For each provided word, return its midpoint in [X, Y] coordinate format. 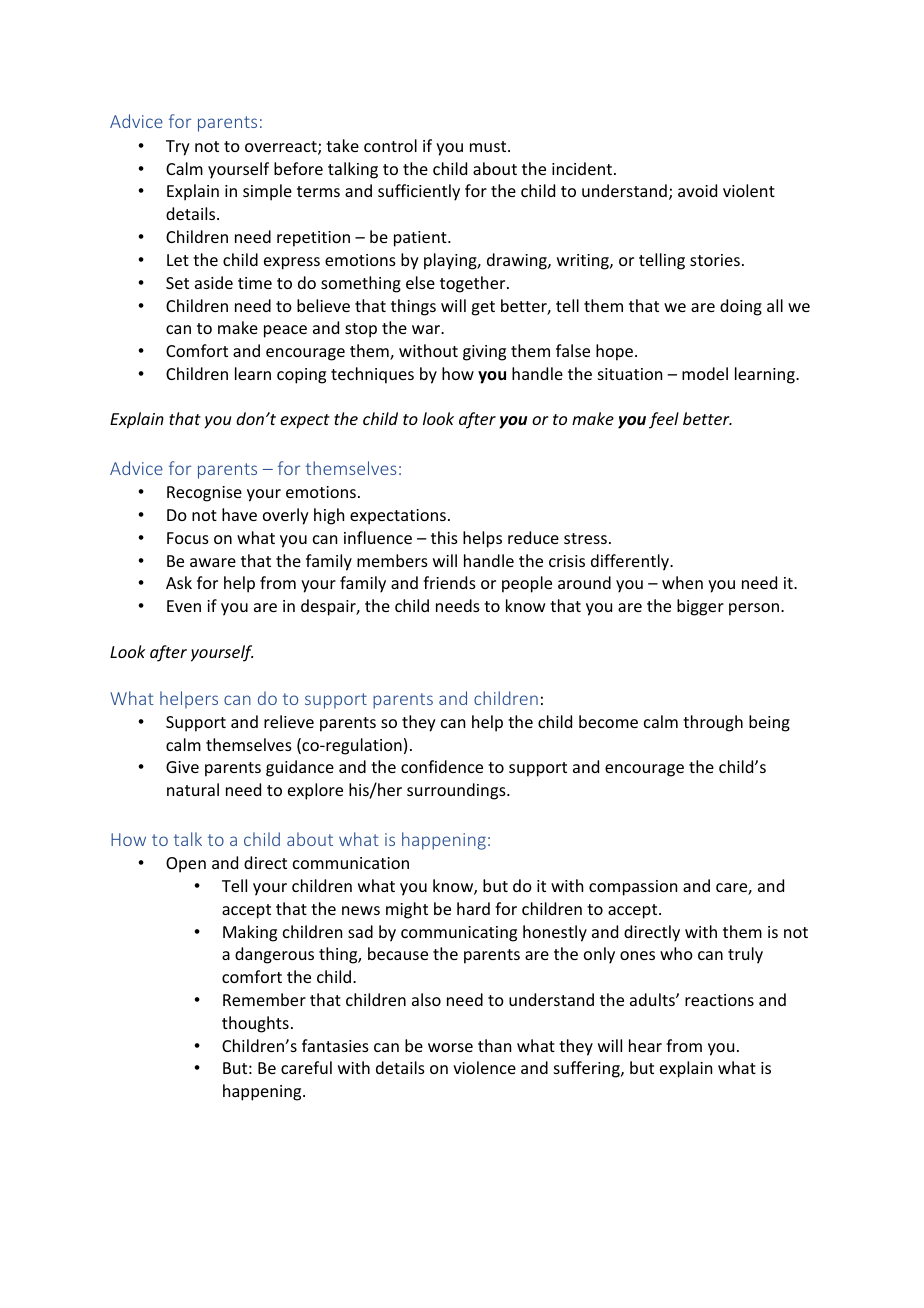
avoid [697, 190]
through [713, 723]
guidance [300, 768]
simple [267, 192]
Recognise [204, 494]
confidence [442, 766]
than [494, 1045]
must [489, 146]
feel [664, 420]
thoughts [255, 1024]
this [444, 537]
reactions [719, 1000]
